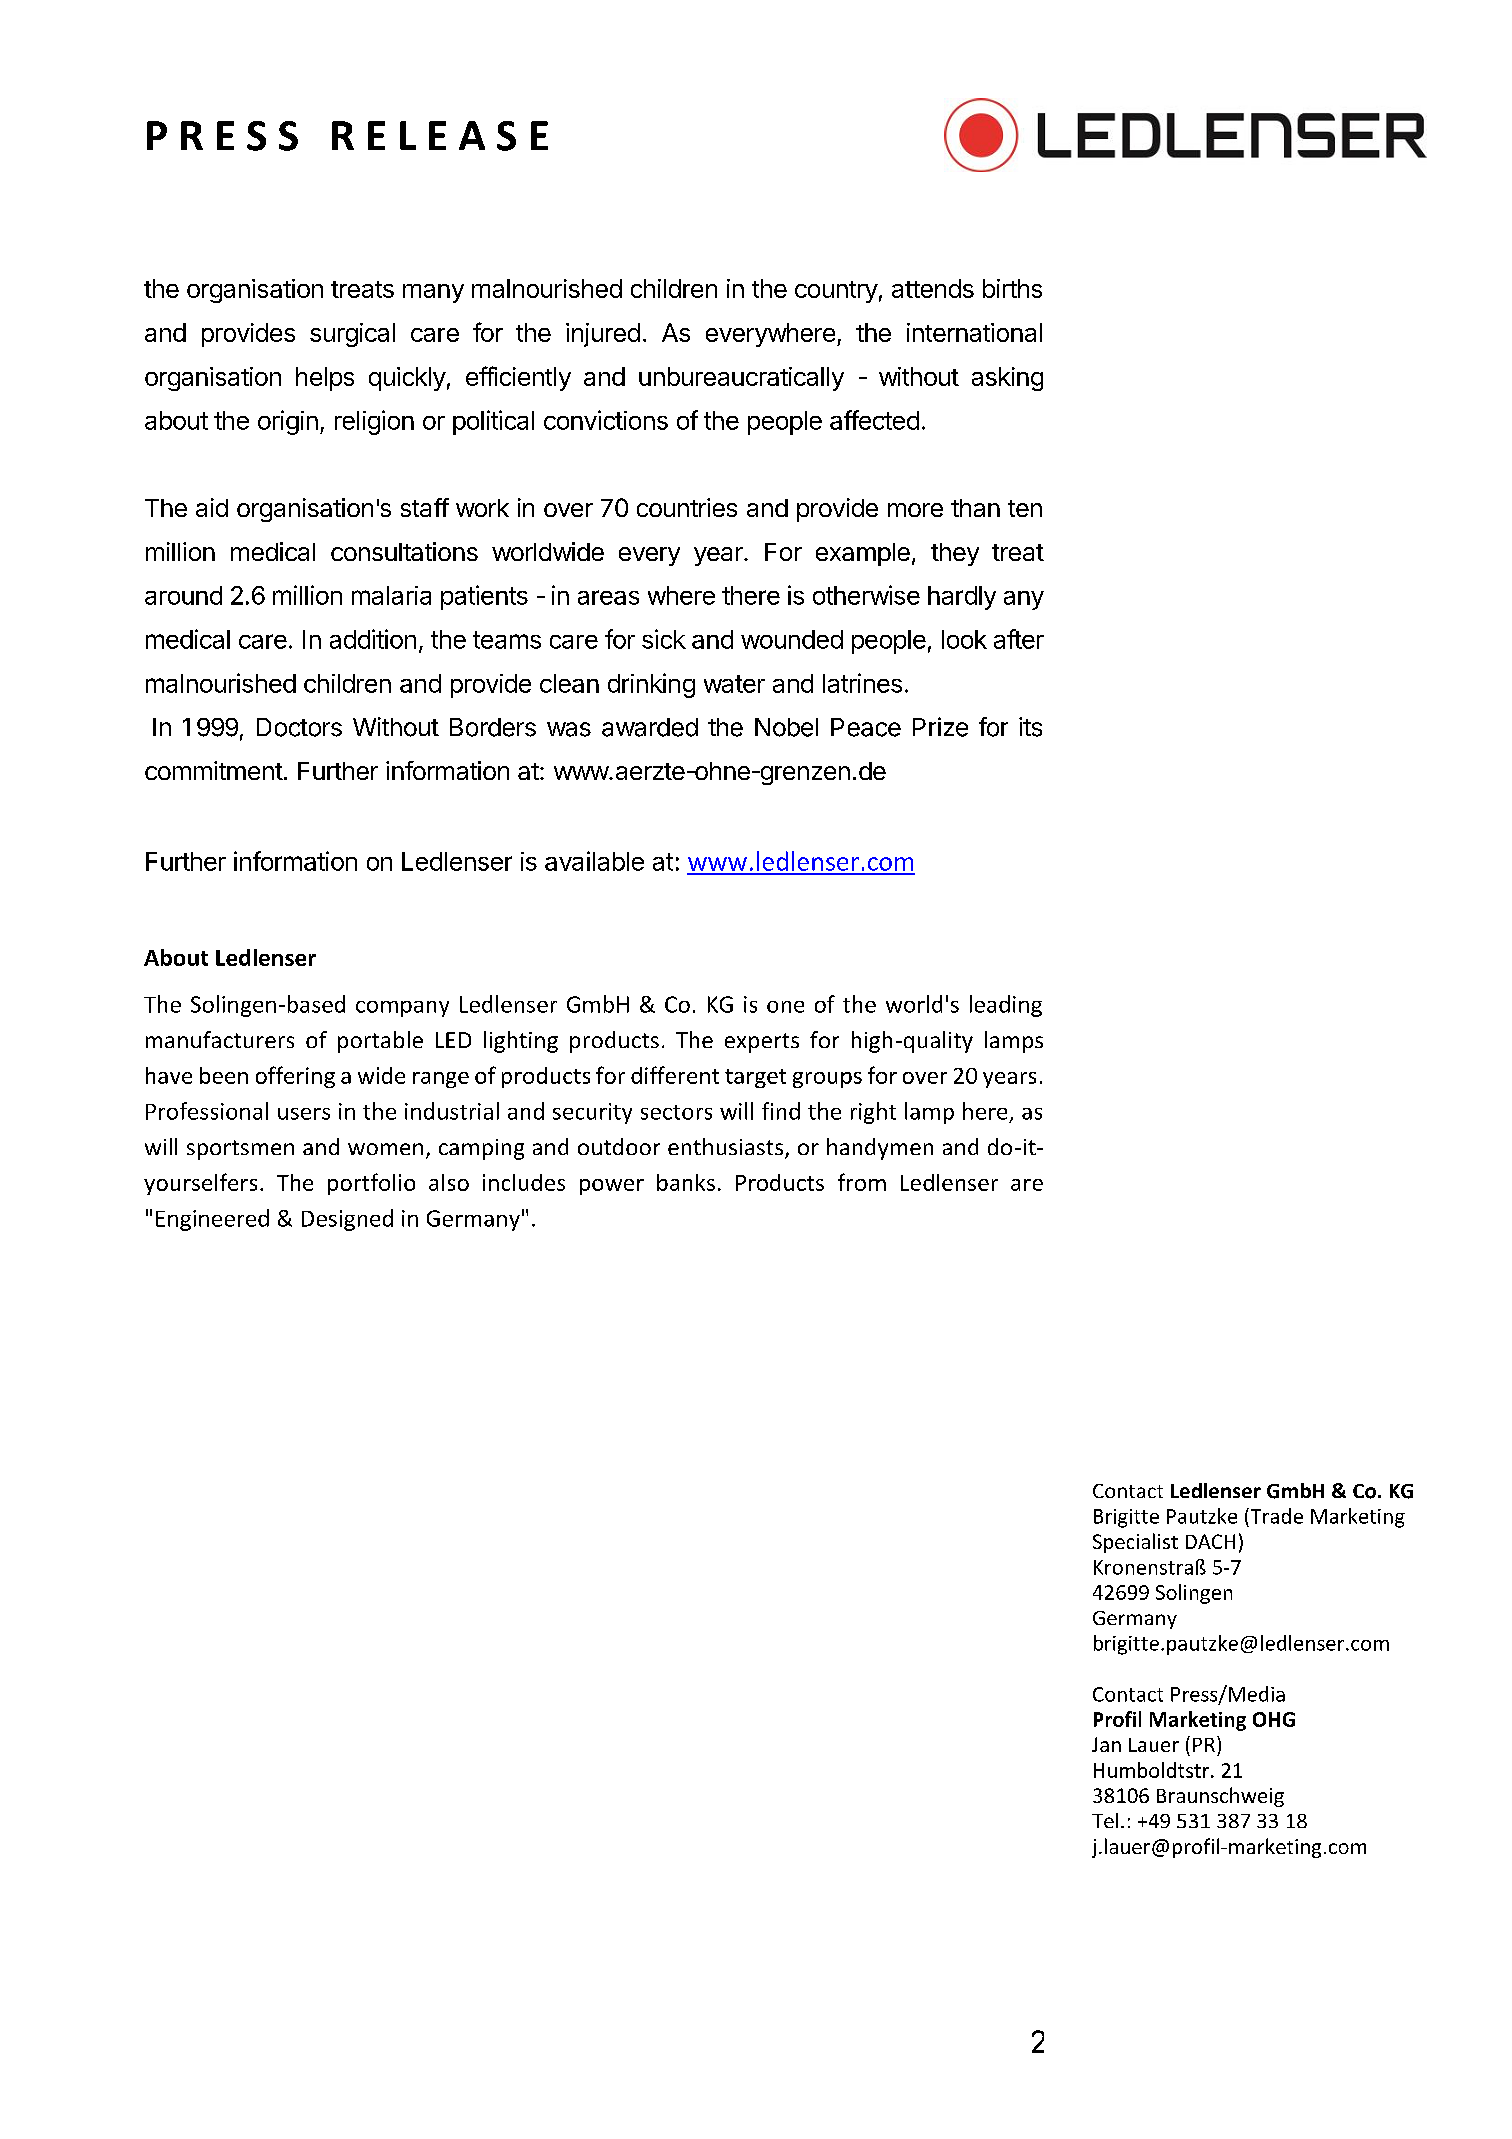 Image resolution: width=1512 pixels, height=2139 pixels. I want to click on commitment, so click(214, 770).
